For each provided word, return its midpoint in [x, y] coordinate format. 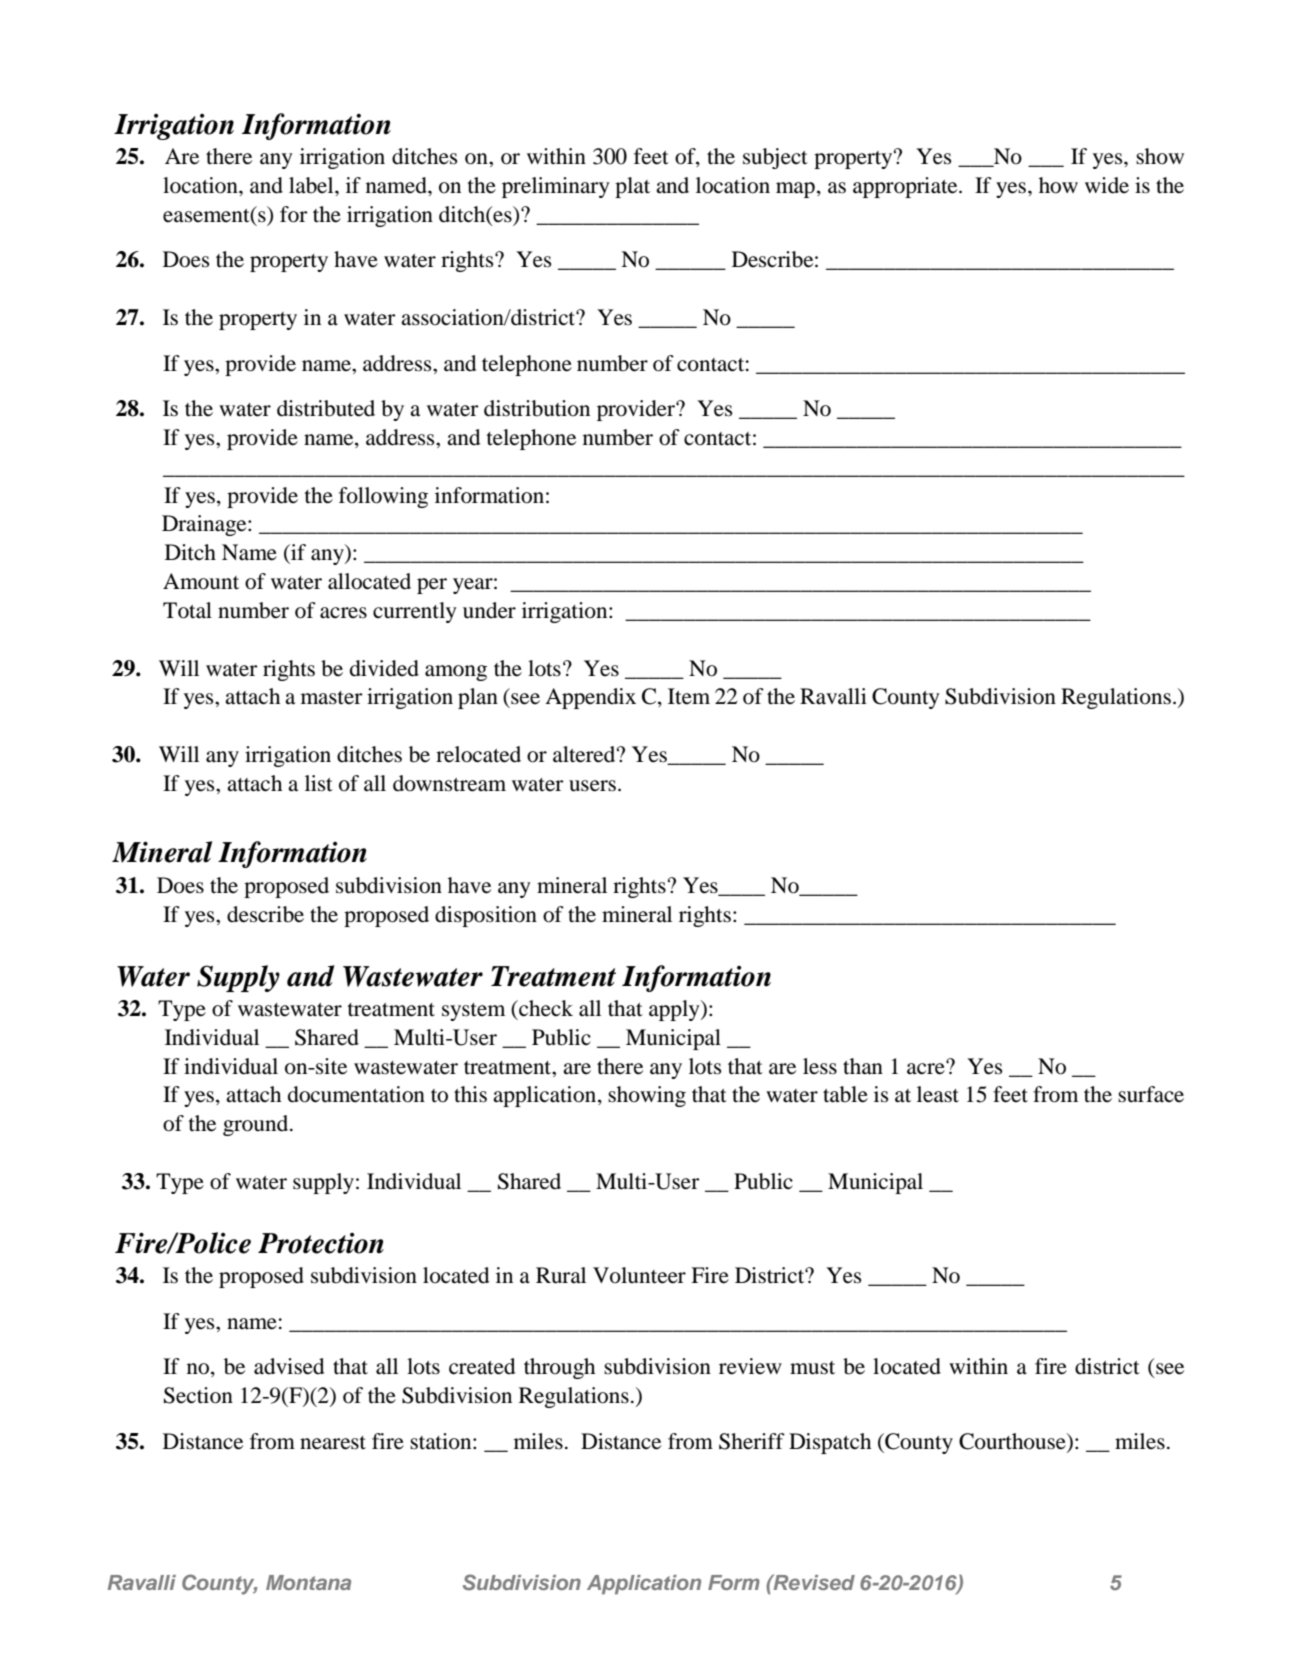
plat [632, 187]
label [312, 185]
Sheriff [752, 1441]
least [938, 1094]
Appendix [590, 698]
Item [689, 696]
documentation [356, 1094]
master [332, 698]
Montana [308, 1582]
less [820, 1066]
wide [1107, 185]
